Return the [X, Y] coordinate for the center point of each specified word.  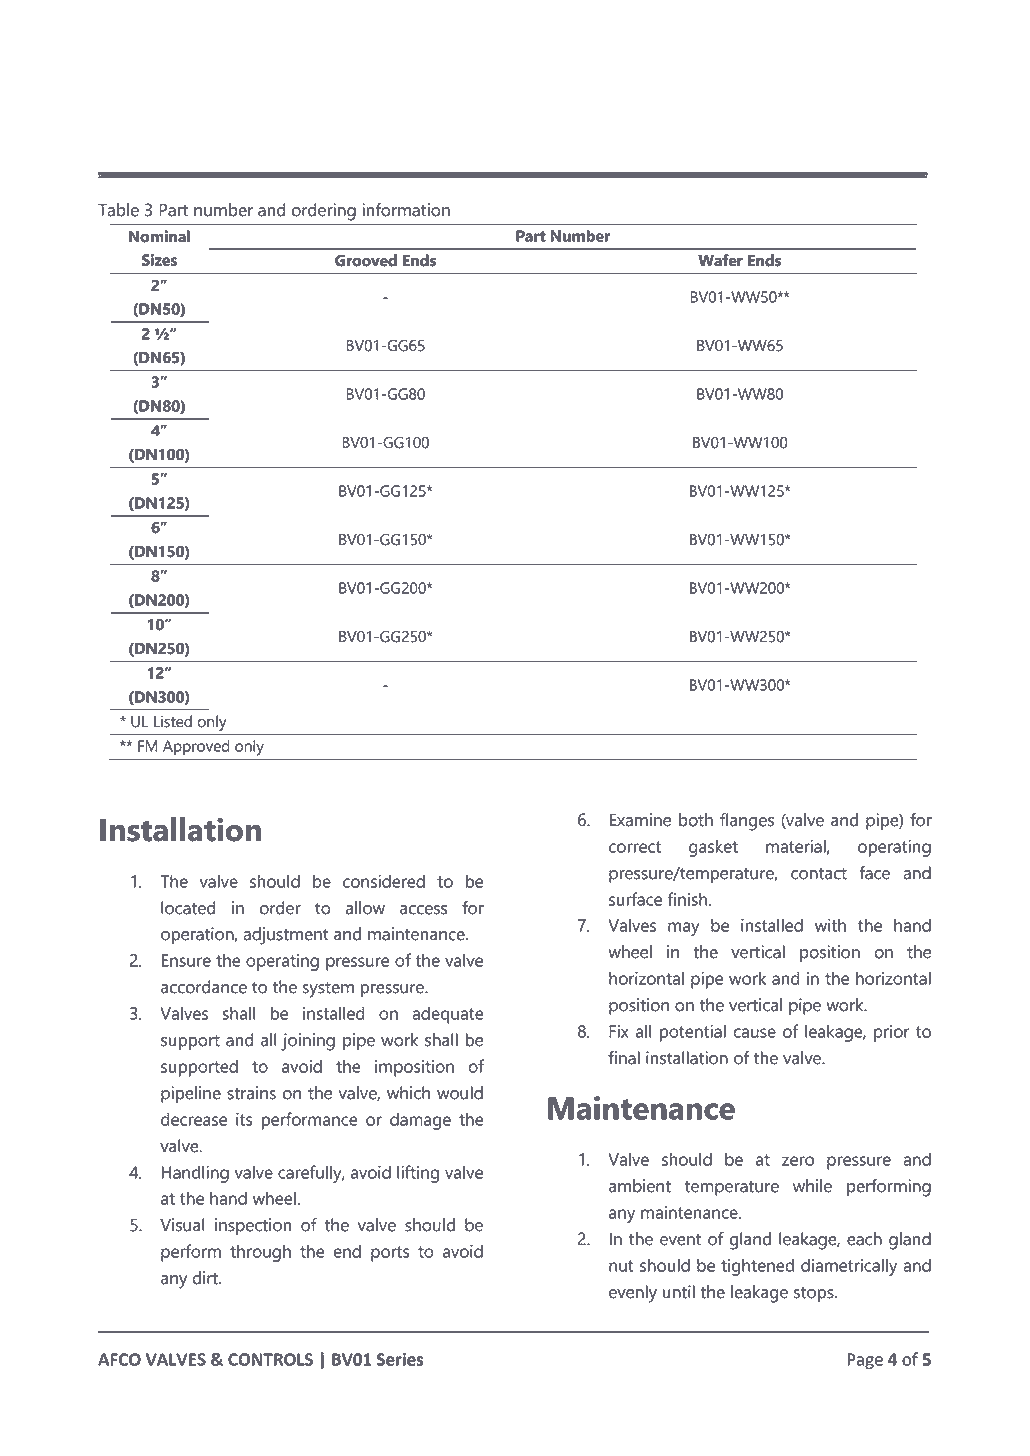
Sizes [159, 260]
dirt [206, 1278]
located [188, 908]
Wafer [720, 260]
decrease [194, 1119]
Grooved [366, 260]
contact [819, 874]
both [696, 820]
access [423, 910]
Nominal [159, 236]
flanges [747, 822]
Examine [640, 820]
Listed [173, 721]
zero [798, 1161]
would [460, 1093]
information [406, 210]
